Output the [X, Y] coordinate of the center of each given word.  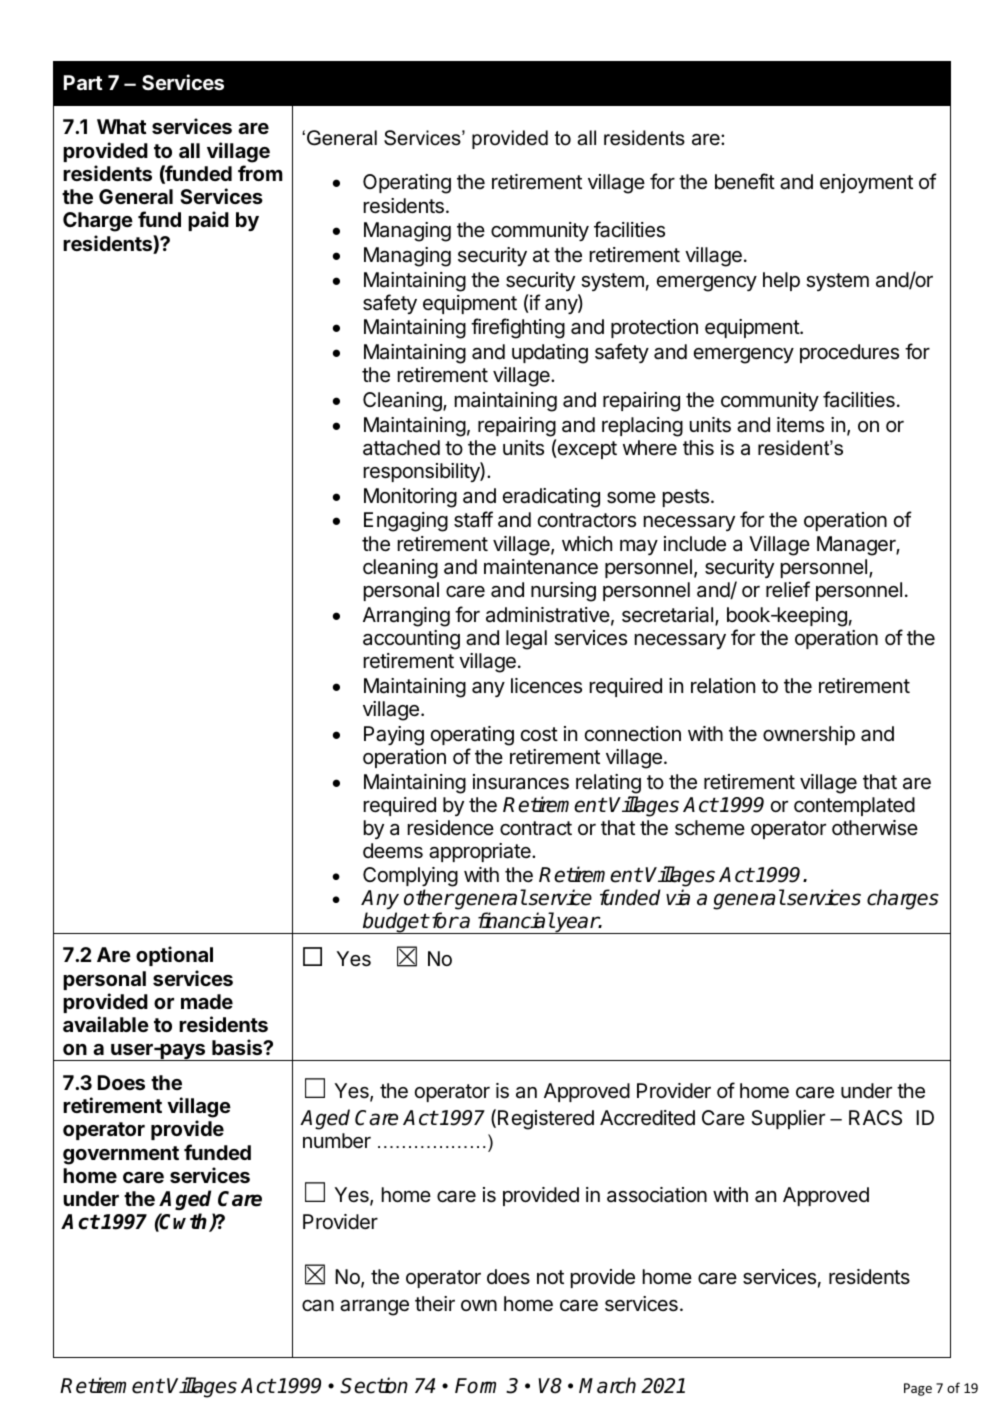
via [678, 897]
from [260, 173]
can [318, 1306]
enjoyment [866, 183]
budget [395, 923]
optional [174, 956]
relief [788, 589]
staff [473, 519]
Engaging [406, 522]
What [122, 126]
